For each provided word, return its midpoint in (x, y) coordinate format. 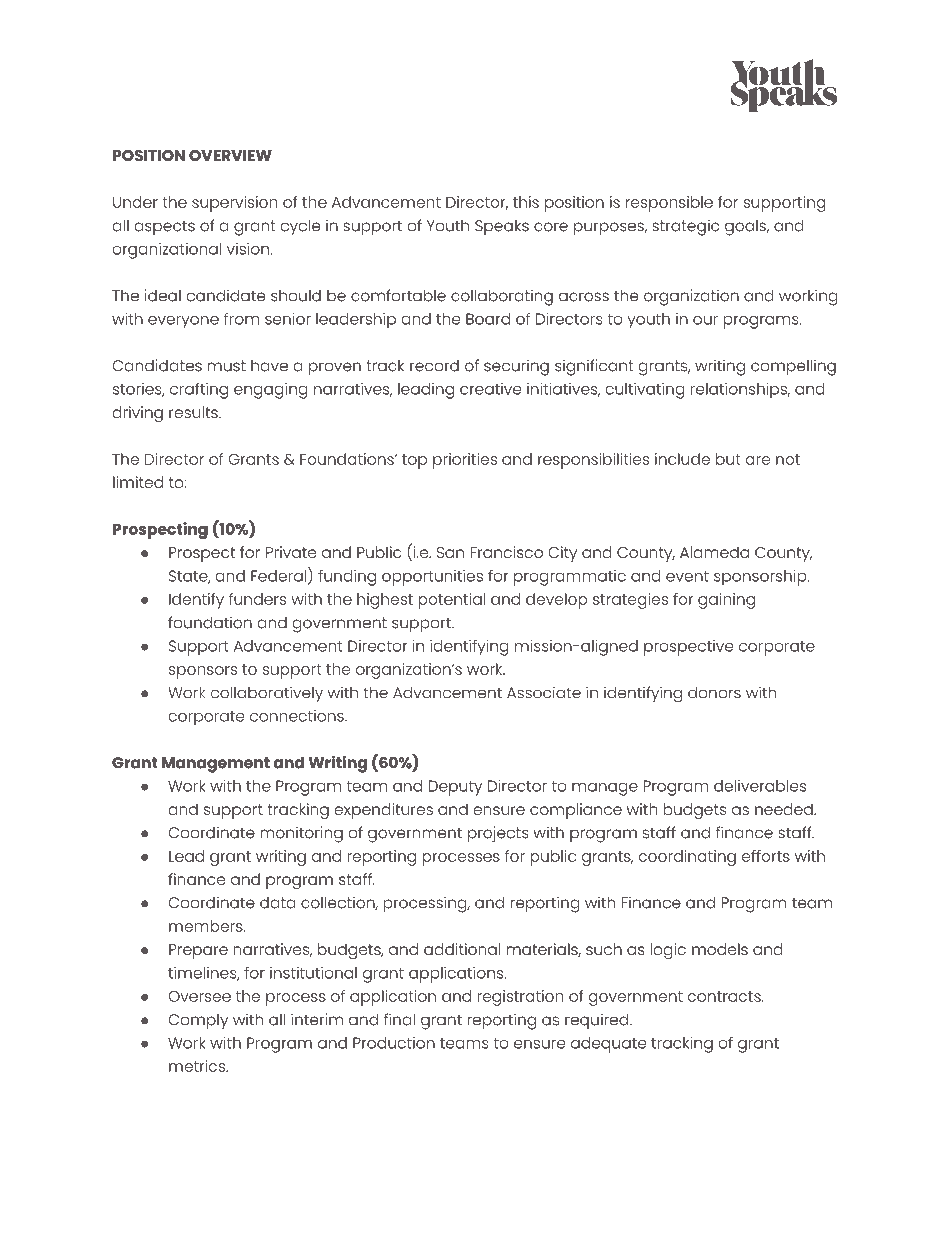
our (705, 320)
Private (291, 552)
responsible (669, 204)
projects (498, 834)
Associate (544, 692)
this (526, 202)
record (434, 365)
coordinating (687, 858)
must (227, 366)
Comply (198, 1022)
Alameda (714, 552)
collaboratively (267, 694)
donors (714, 693)
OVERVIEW (230, 155)
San (450, 552)
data (278, 902)
